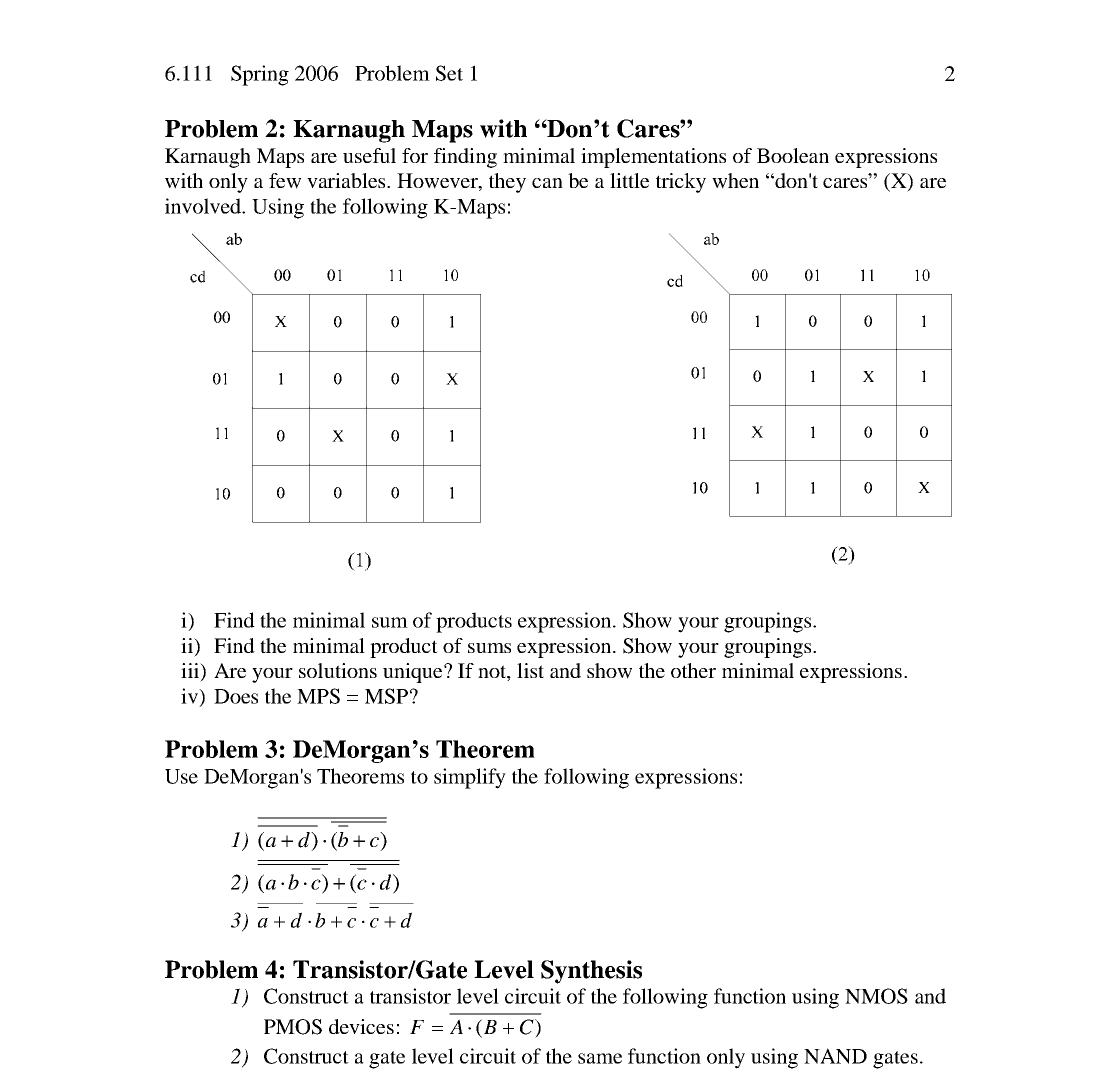 This screenshot has height=1078, width=1120. I want to click on solutions, so click(338, 670).
